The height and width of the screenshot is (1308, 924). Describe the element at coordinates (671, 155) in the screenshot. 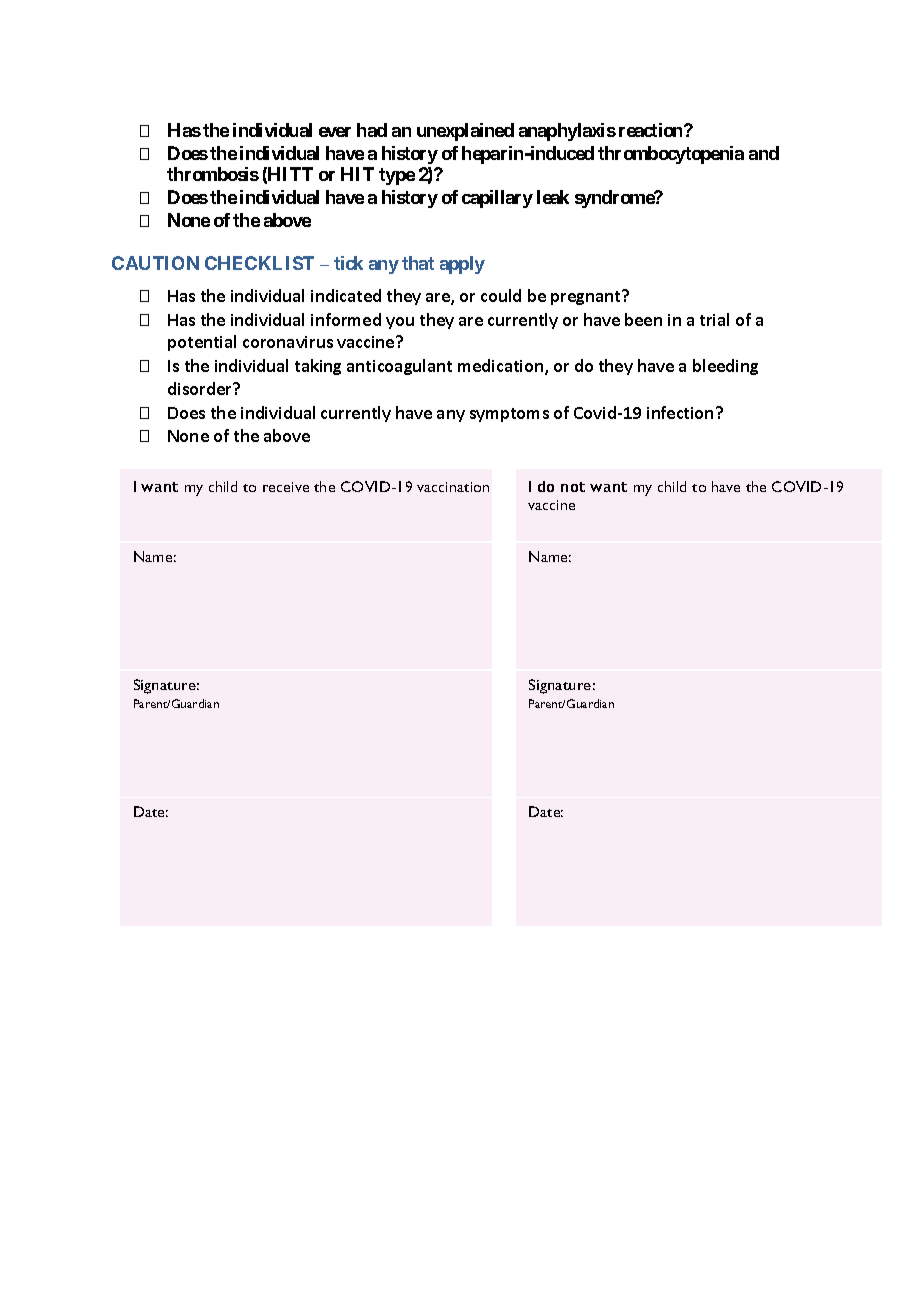

I see `thrombocytopenia` at that location.
